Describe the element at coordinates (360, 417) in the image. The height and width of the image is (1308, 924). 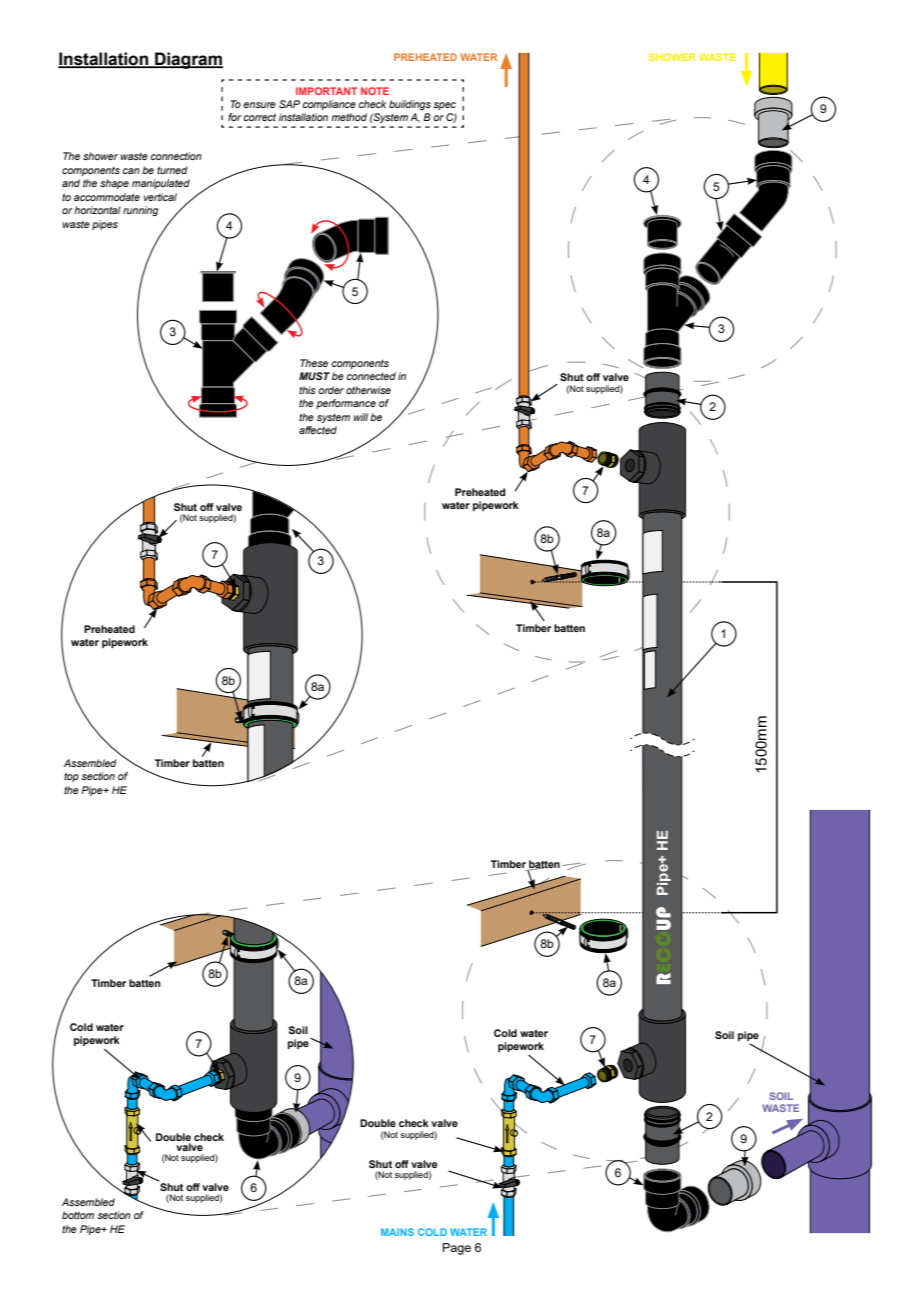
I see `will` at that location.
